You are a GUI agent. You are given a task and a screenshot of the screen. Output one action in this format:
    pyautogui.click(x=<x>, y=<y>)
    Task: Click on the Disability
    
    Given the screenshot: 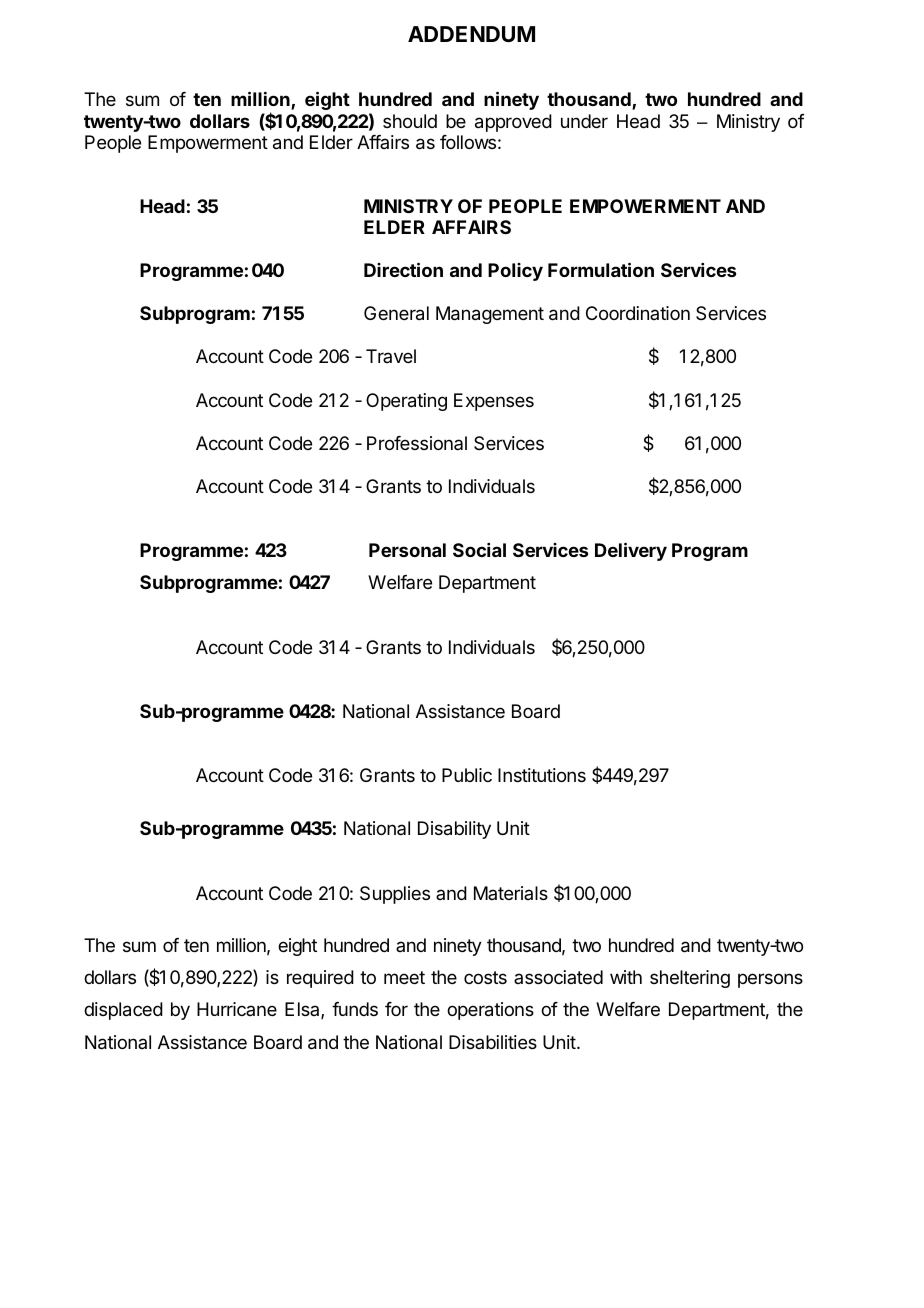 What is the action you would take?
    pyautogui.click(x=454, y=830)
